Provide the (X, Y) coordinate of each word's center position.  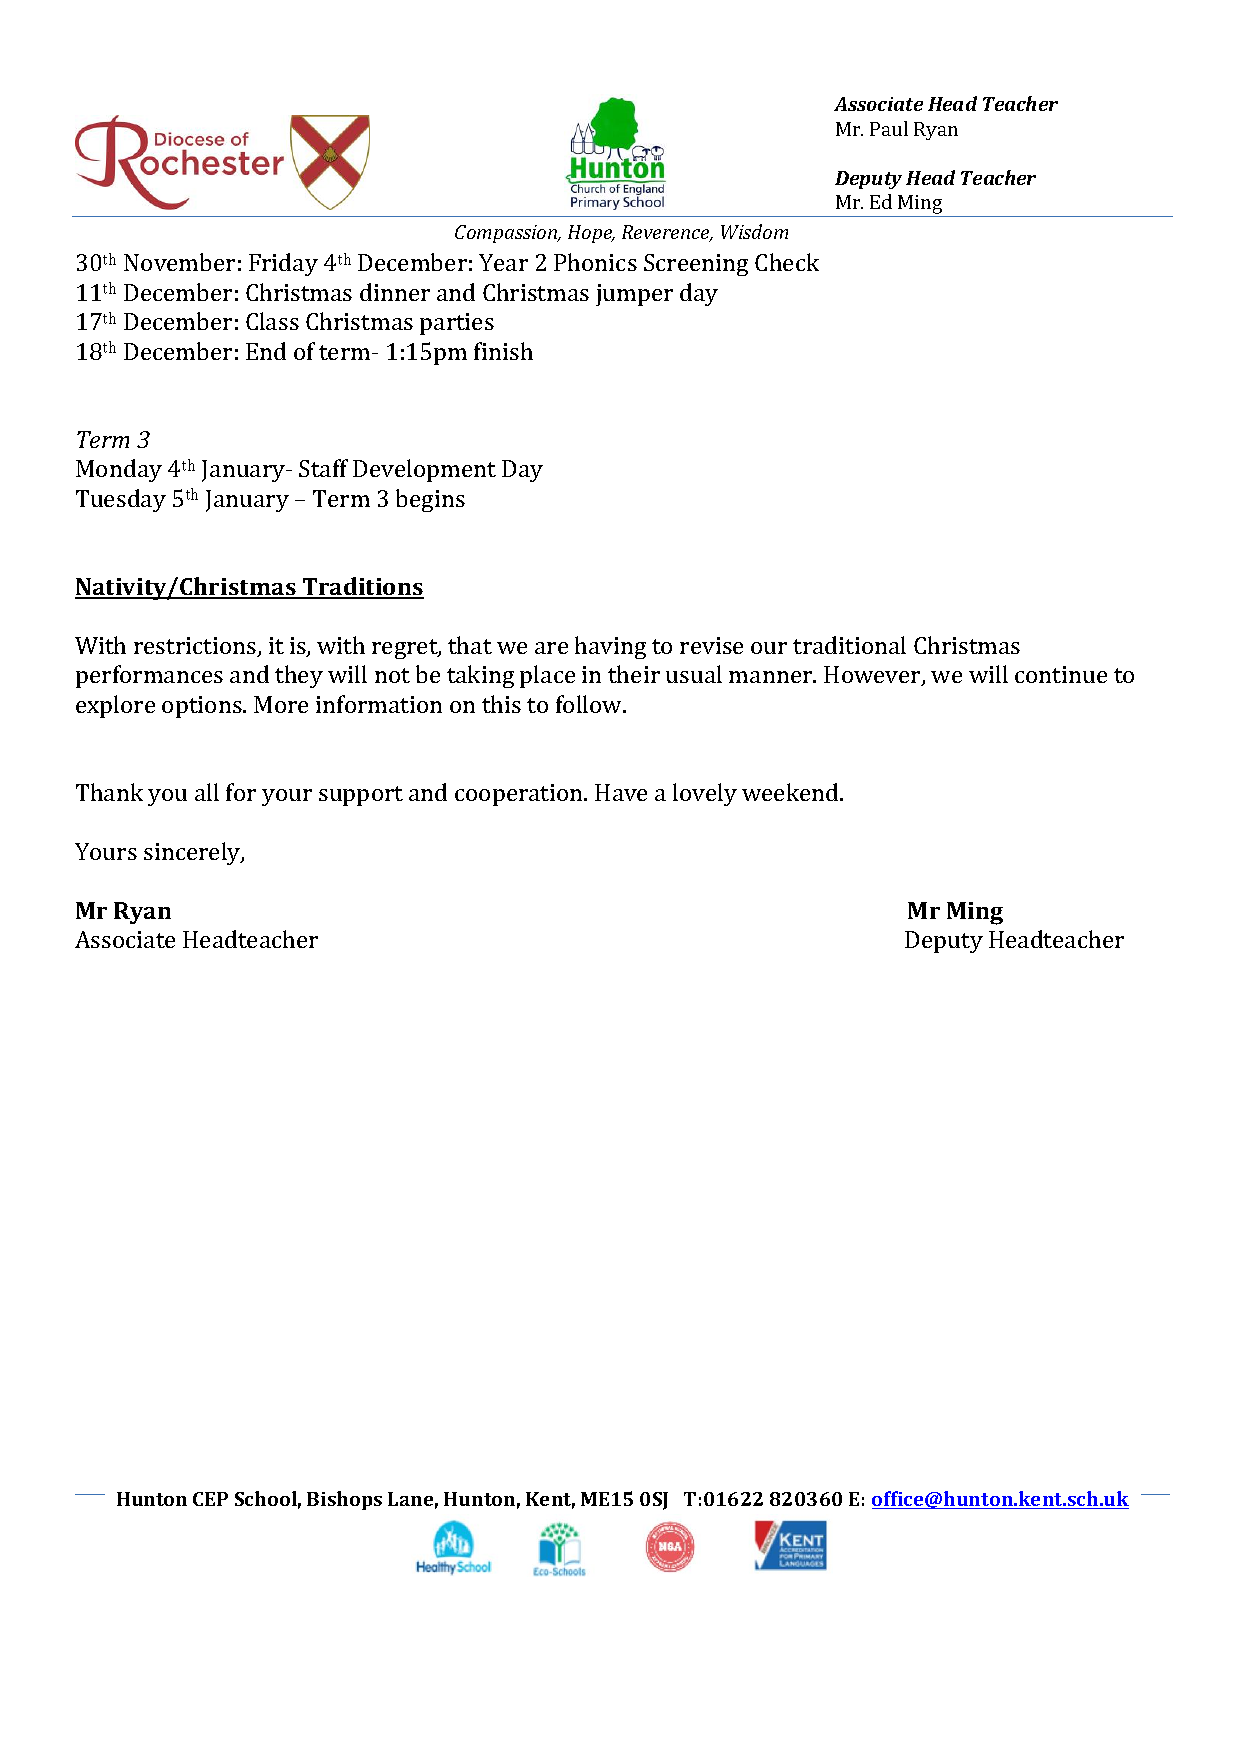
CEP (210, 1499)
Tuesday (121, 500)
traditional (849, 645)
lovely (705, 794)
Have (621, 792)
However (873, 676)
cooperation (520, 795)
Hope (591, 234)
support (361, 796)
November (179, 262)
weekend (791, 792)
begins (430, 500)
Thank (109, 792)
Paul (889, 128)
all (207, 792)
